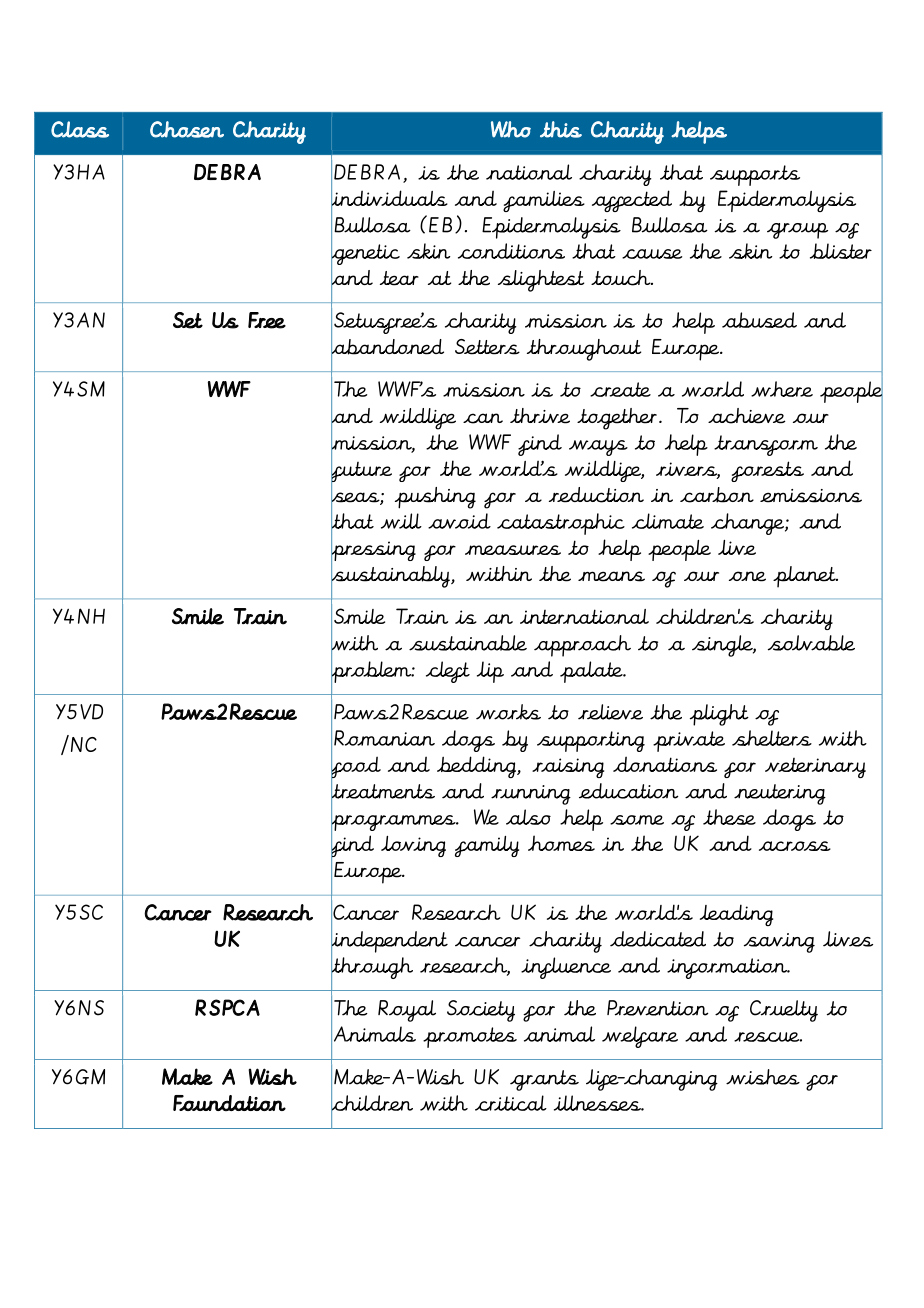  Describe the element at coordinates (470, 1037) in the document. I see `promotes` at that location.
